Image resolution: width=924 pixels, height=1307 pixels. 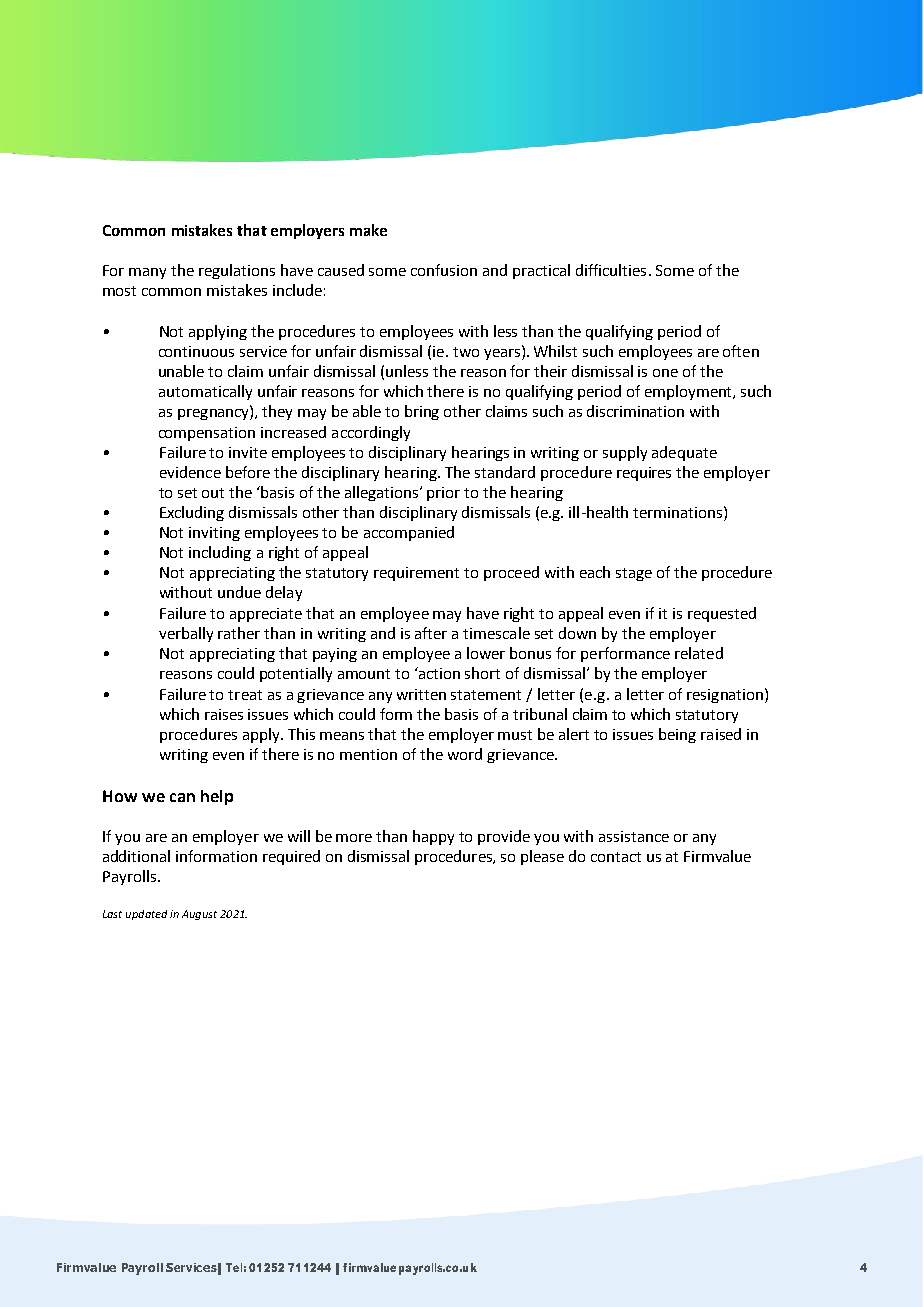 What do you see at coordinates (199, 915) in the screenshot?
I see `August` at bounding box center [199, 915].
